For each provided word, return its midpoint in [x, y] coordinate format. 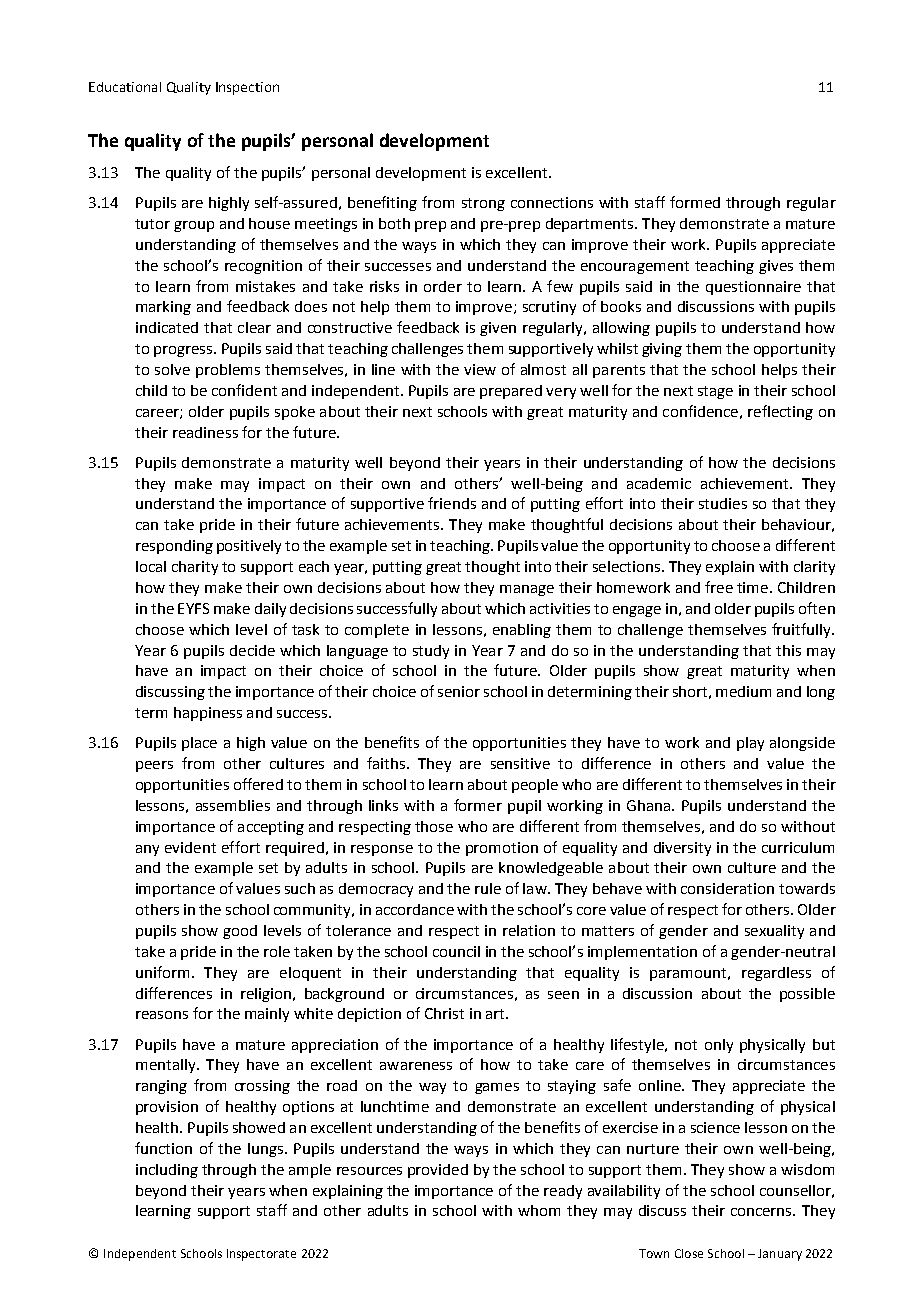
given [498, 329]
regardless [776, 974]
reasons [162, 1015]
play [750, 744]
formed [695, 202]
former [478, 805]
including [167, 1171]
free [719, 587]
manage [527, 590]
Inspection [247, 88]
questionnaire [753, 288]
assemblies [233, 805]
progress [184, 351]
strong [483, 204]
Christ [444, 1013]
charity [195, 568]
